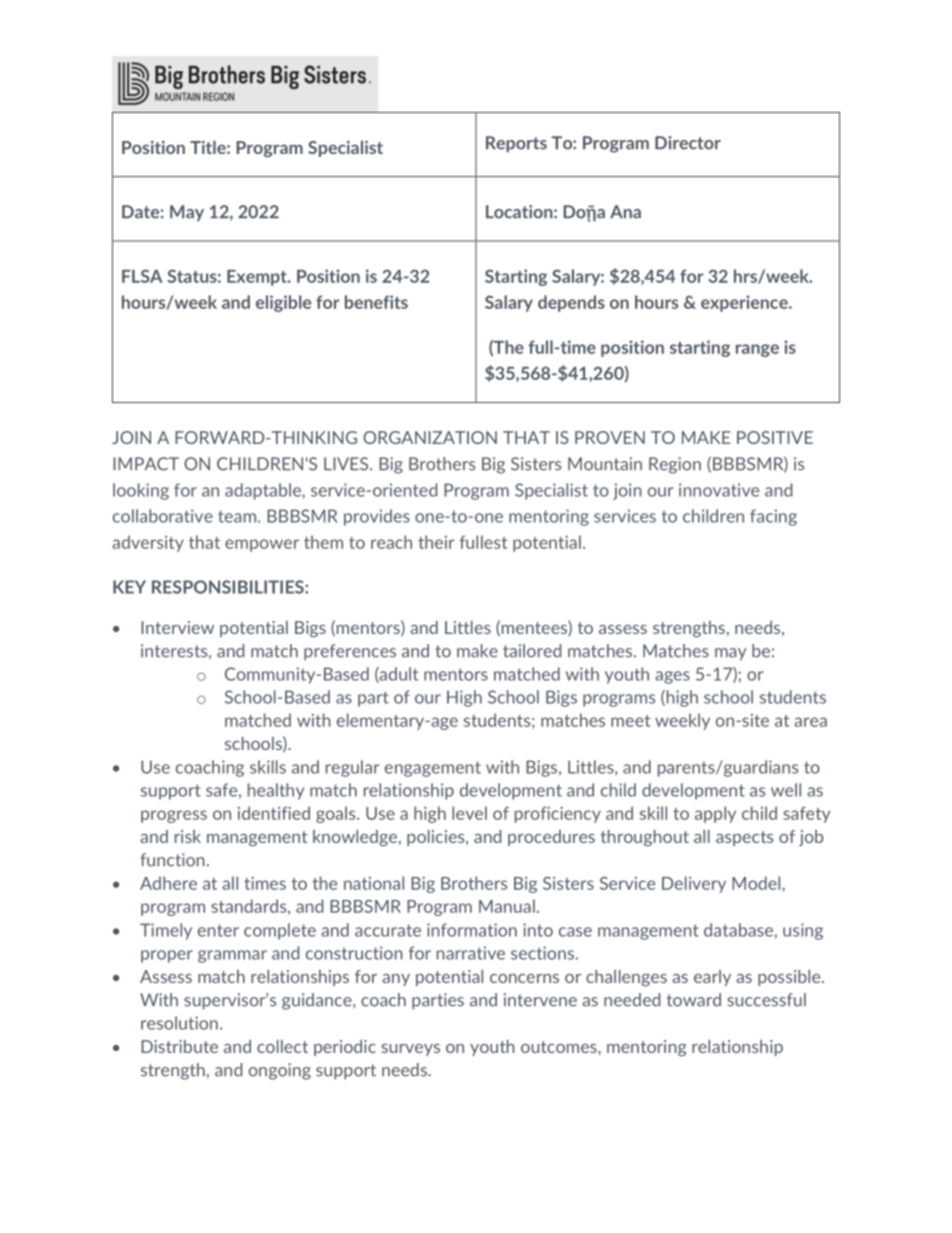 The height and width of the screenshot is (1233, 952). I want to click on level, so click(469, 813).
